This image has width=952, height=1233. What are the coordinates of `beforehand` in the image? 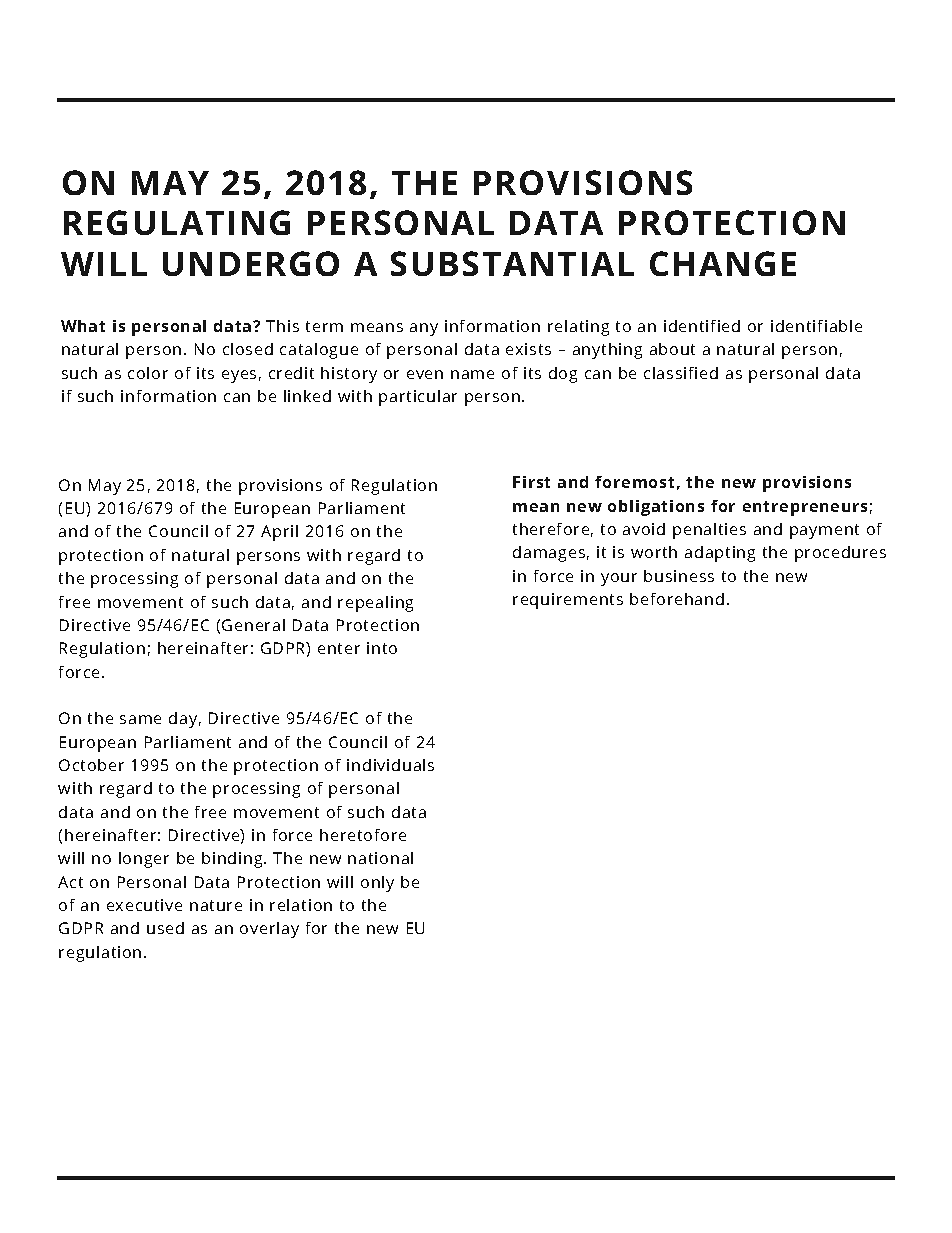 It's located at (677, 599).
